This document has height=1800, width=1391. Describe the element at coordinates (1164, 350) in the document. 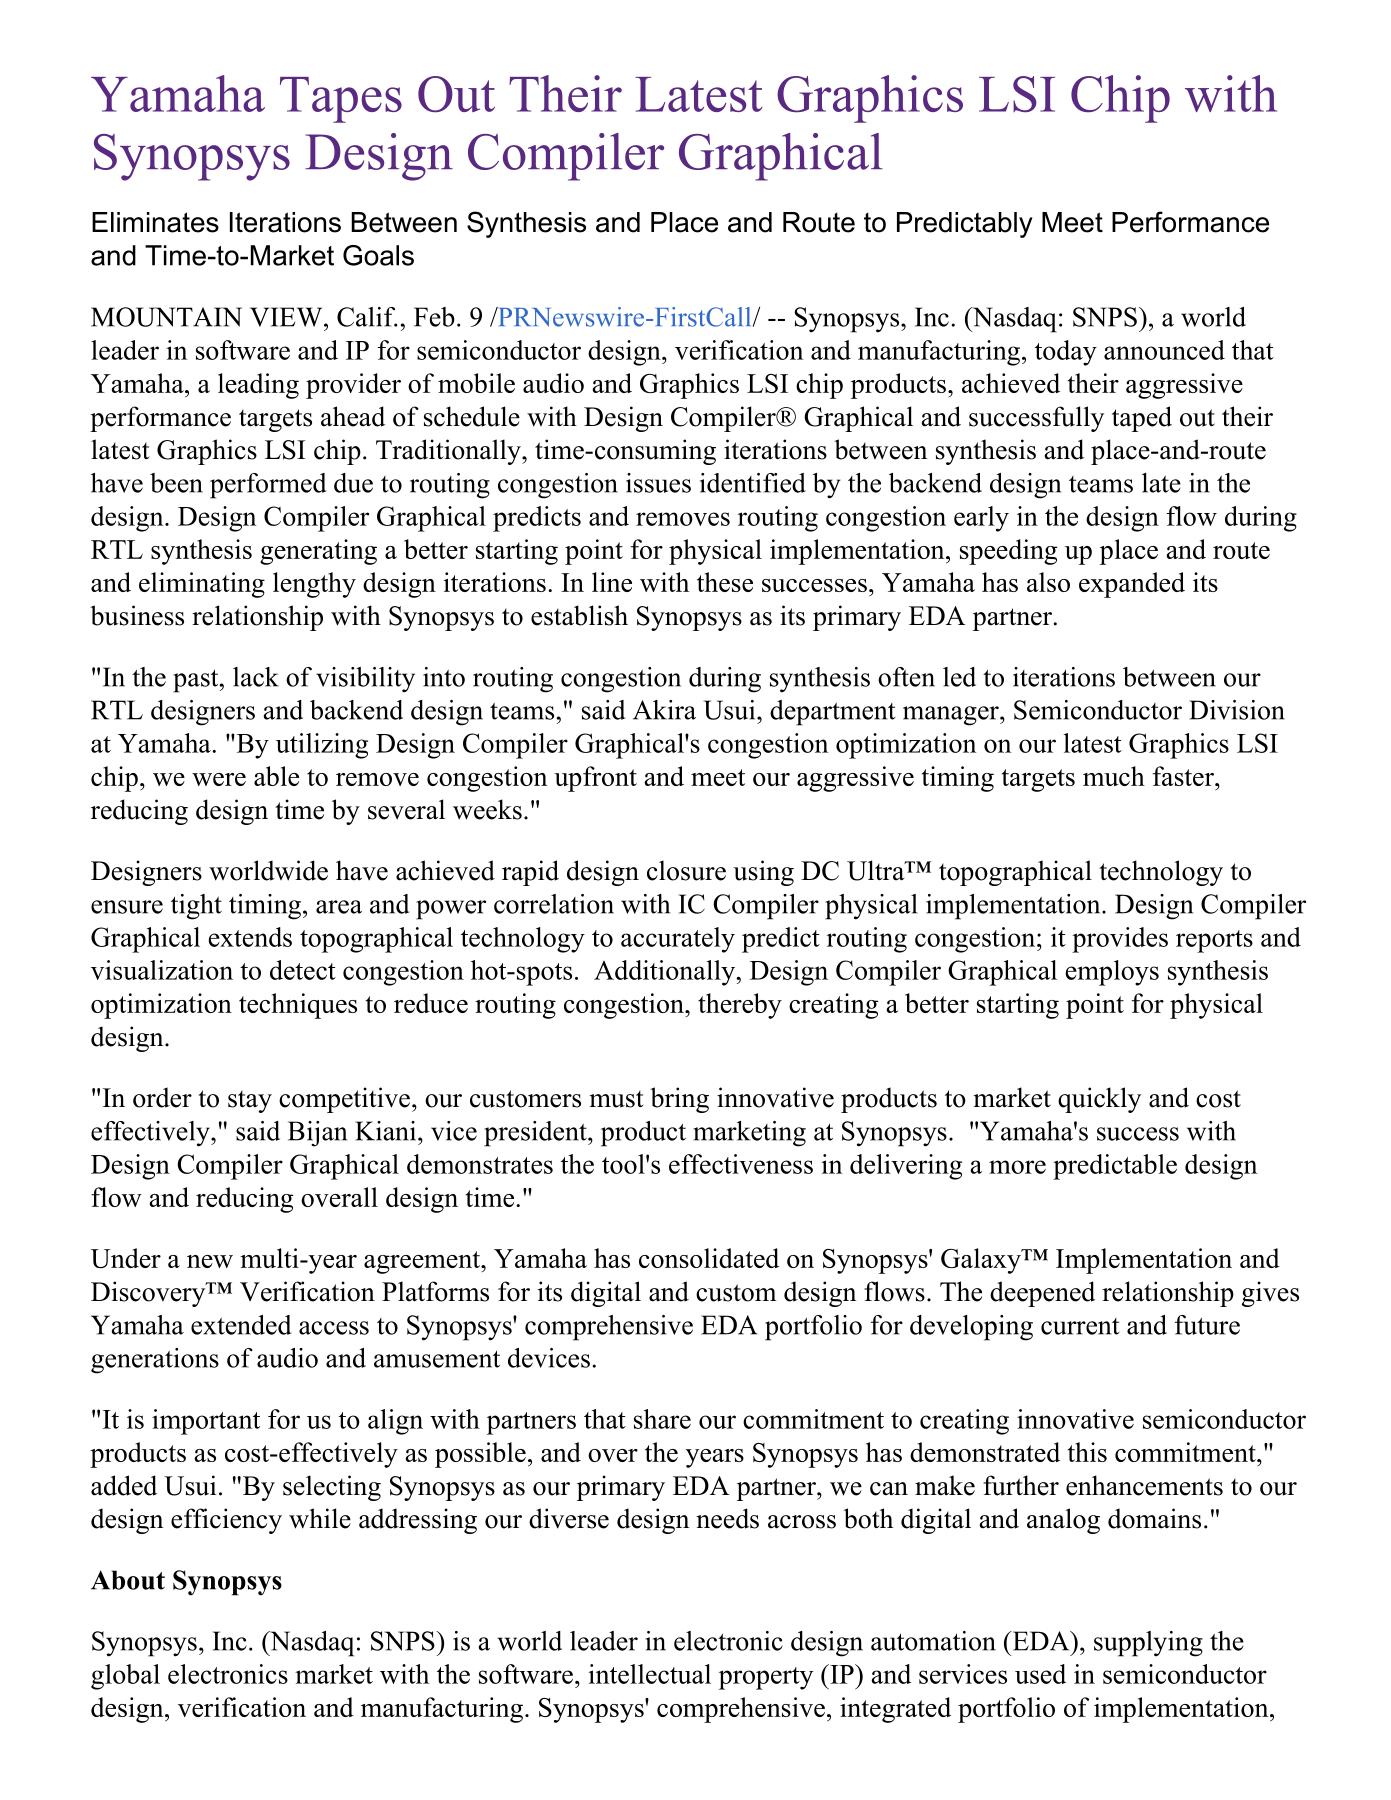

I see `announced` at that location.
